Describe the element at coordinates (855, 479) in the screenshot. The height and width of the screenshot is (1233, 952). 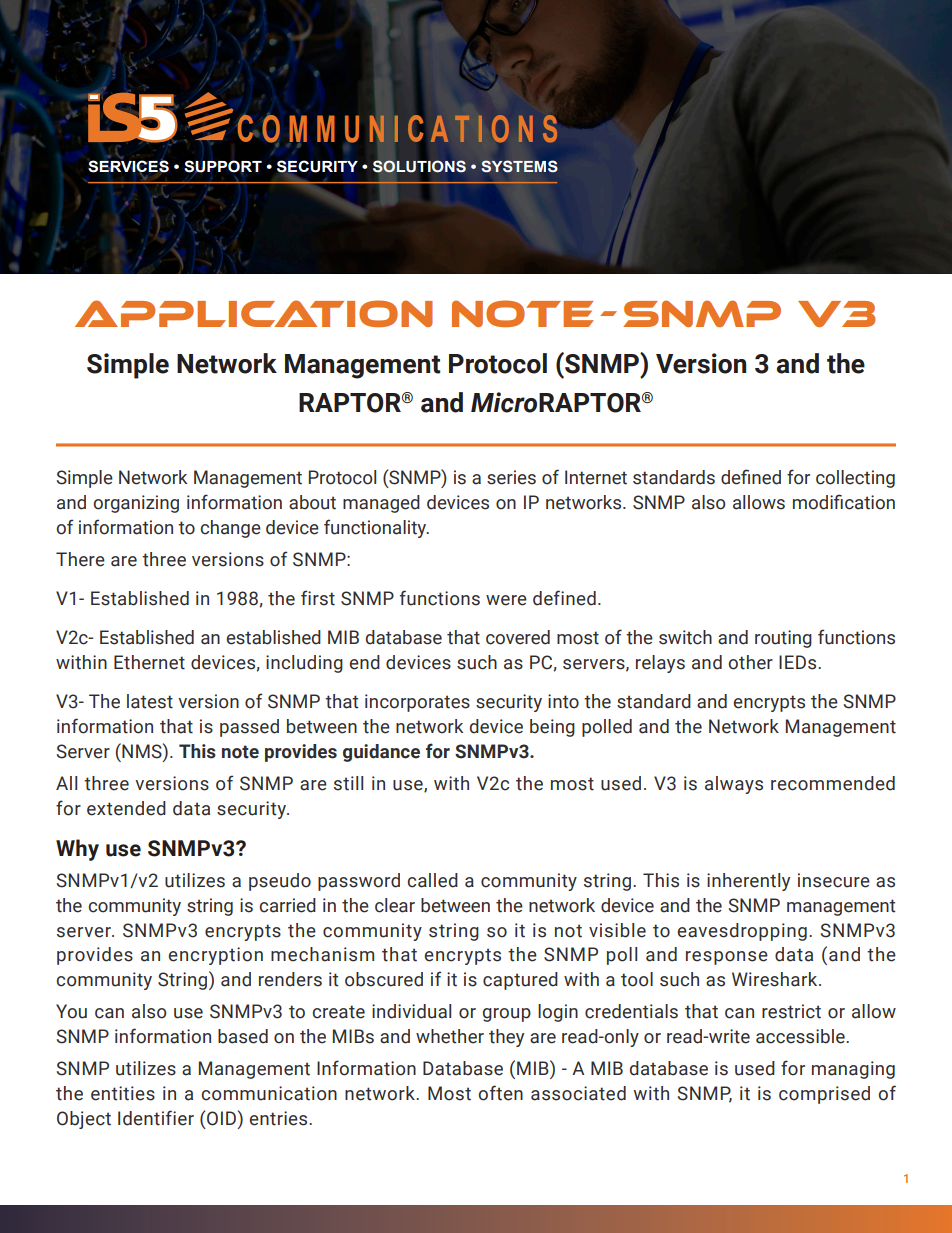
I see `collecting` at that location.
